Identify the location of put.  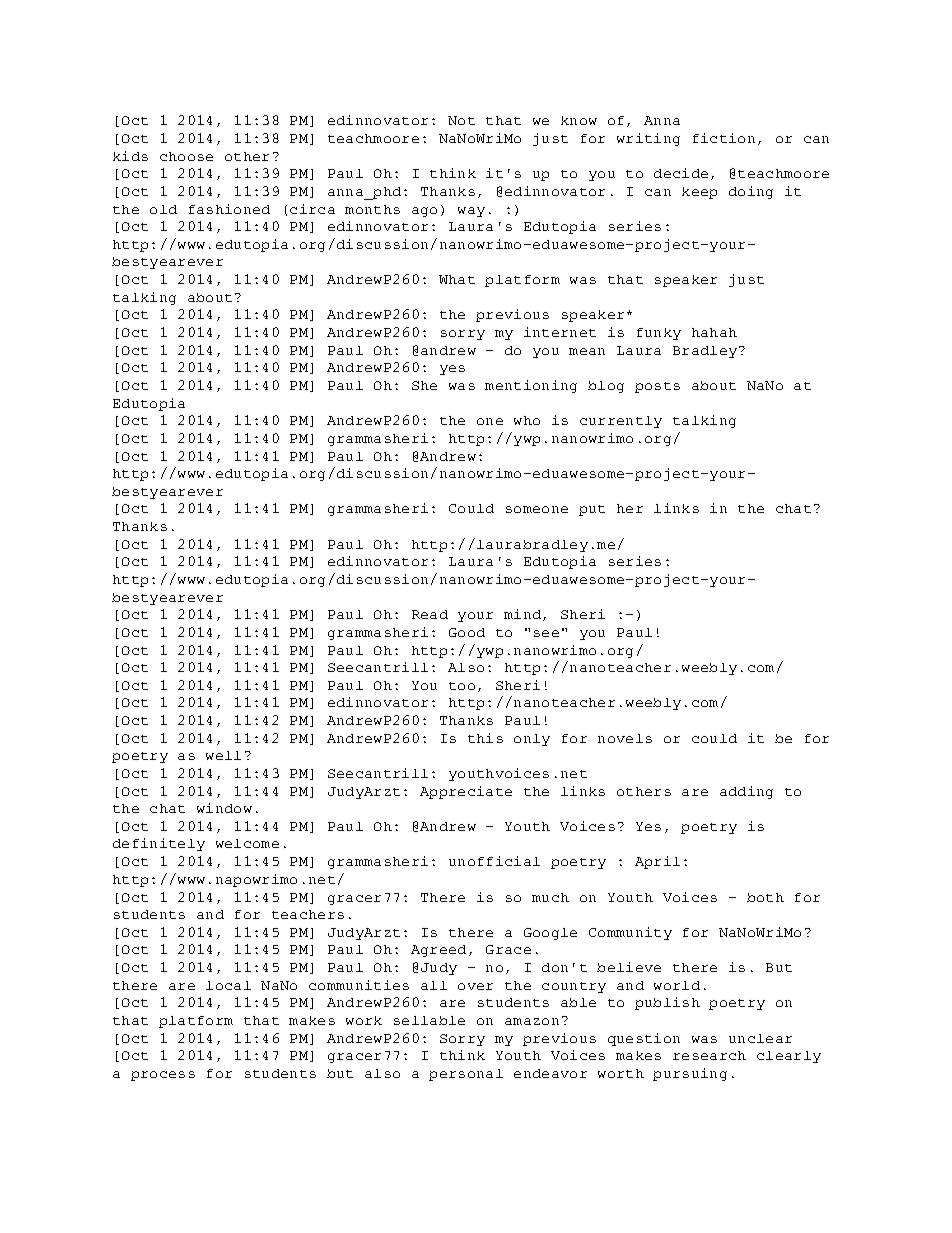
(592, 510).
